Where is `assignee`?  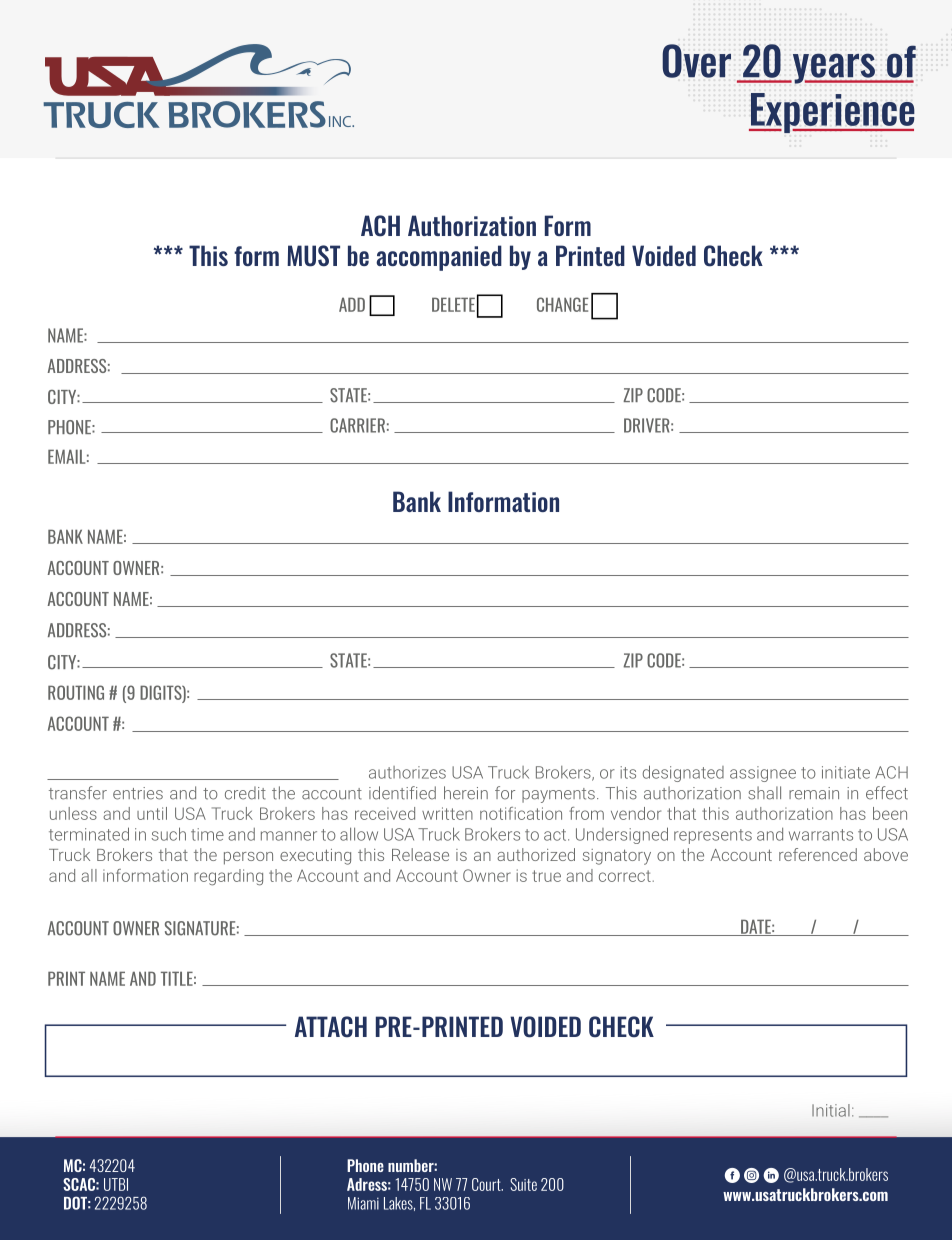 assignee is located at coordinates (763, 774).
